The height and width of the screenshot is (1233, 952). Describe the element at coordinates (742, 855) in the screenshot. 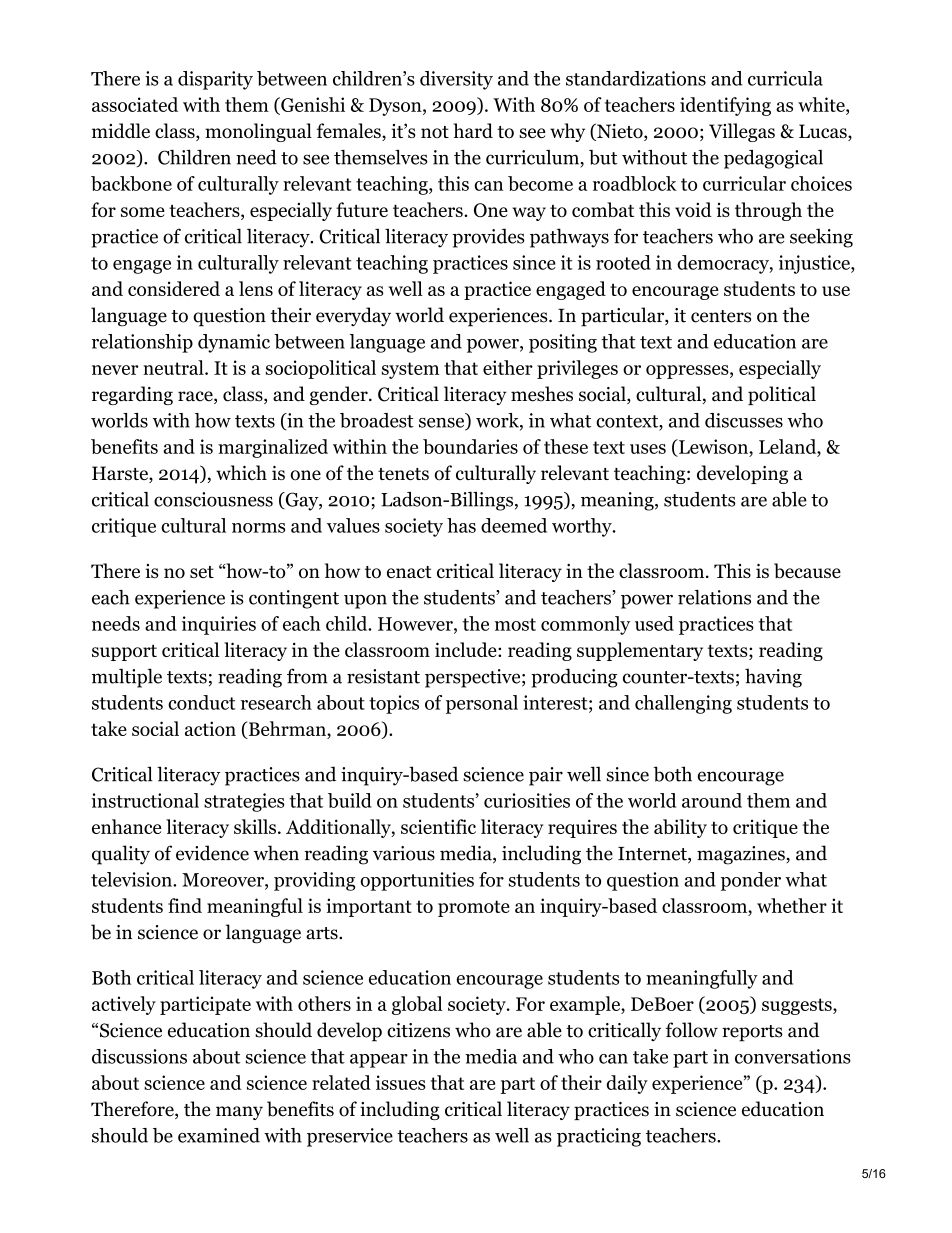

I see `magazines` at that location.
